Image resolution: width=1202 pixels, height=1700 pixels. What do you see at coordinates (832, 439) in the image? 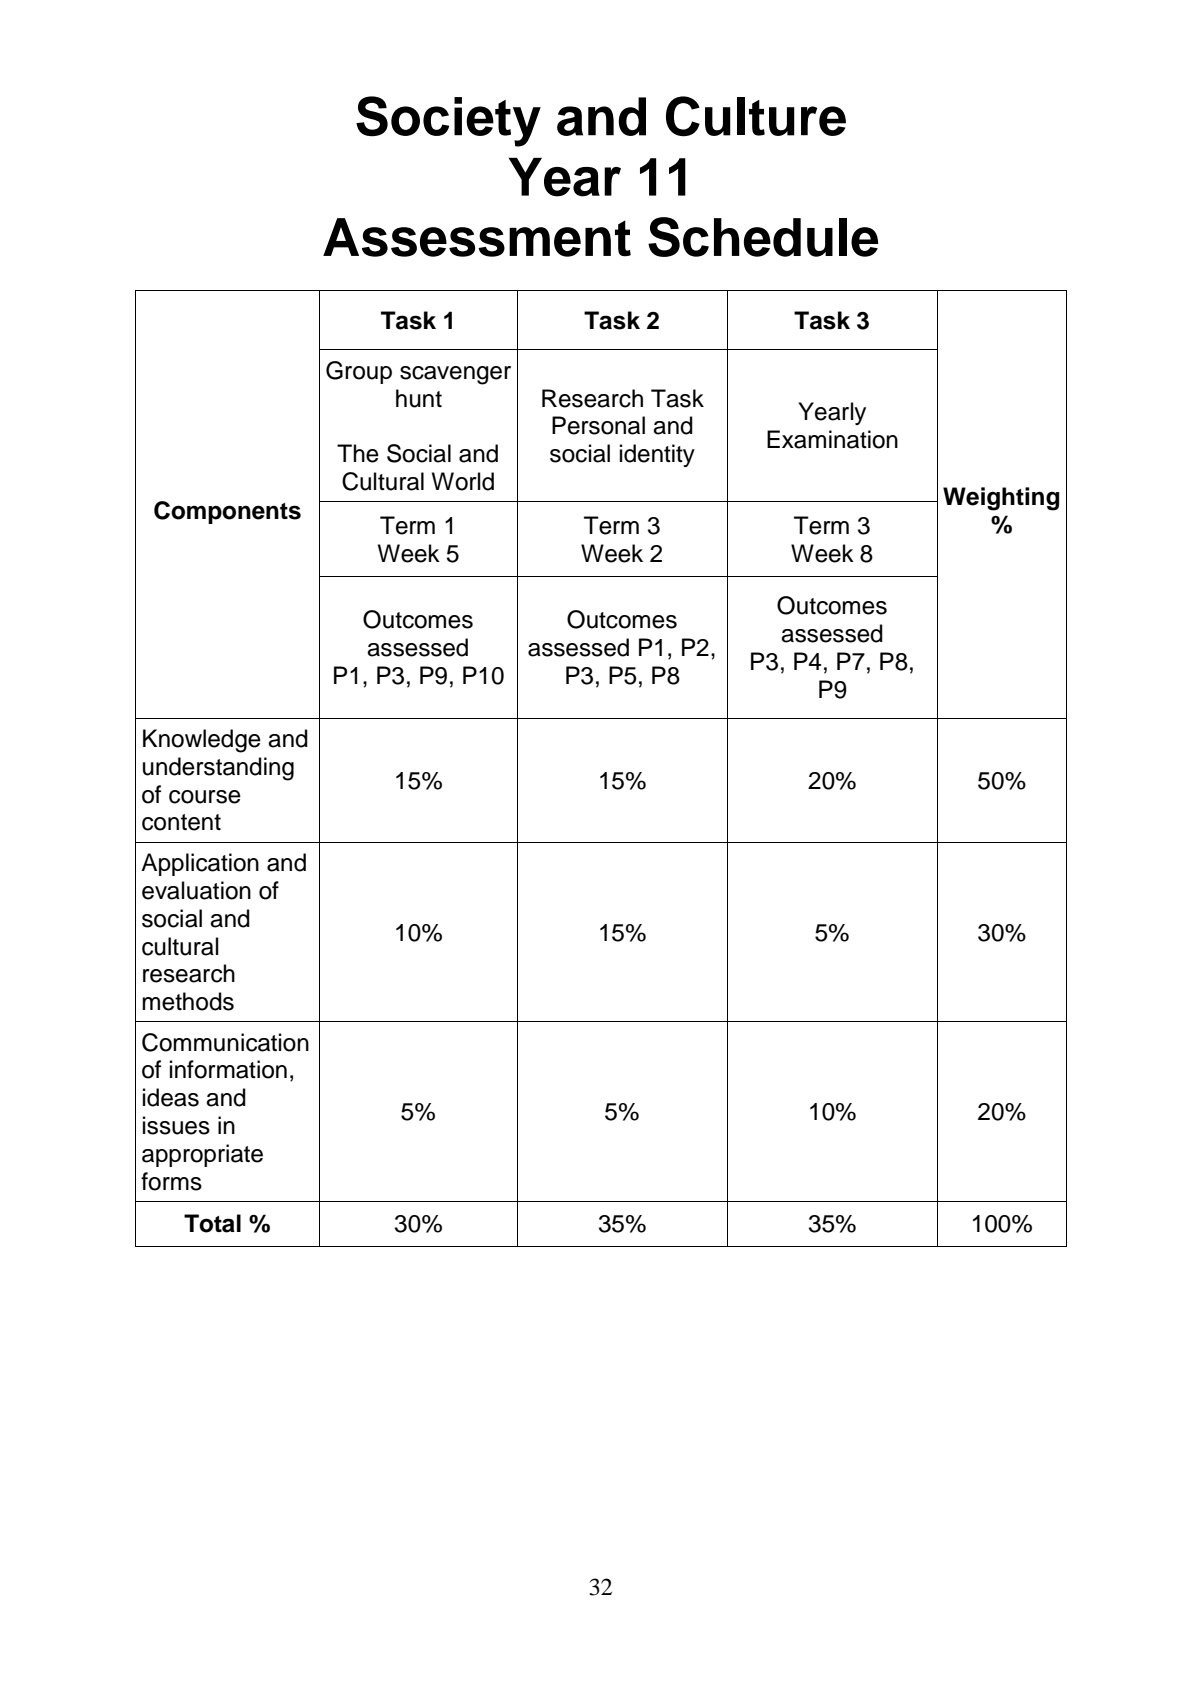
I see `Examination` at bounding box center [832, 439].
